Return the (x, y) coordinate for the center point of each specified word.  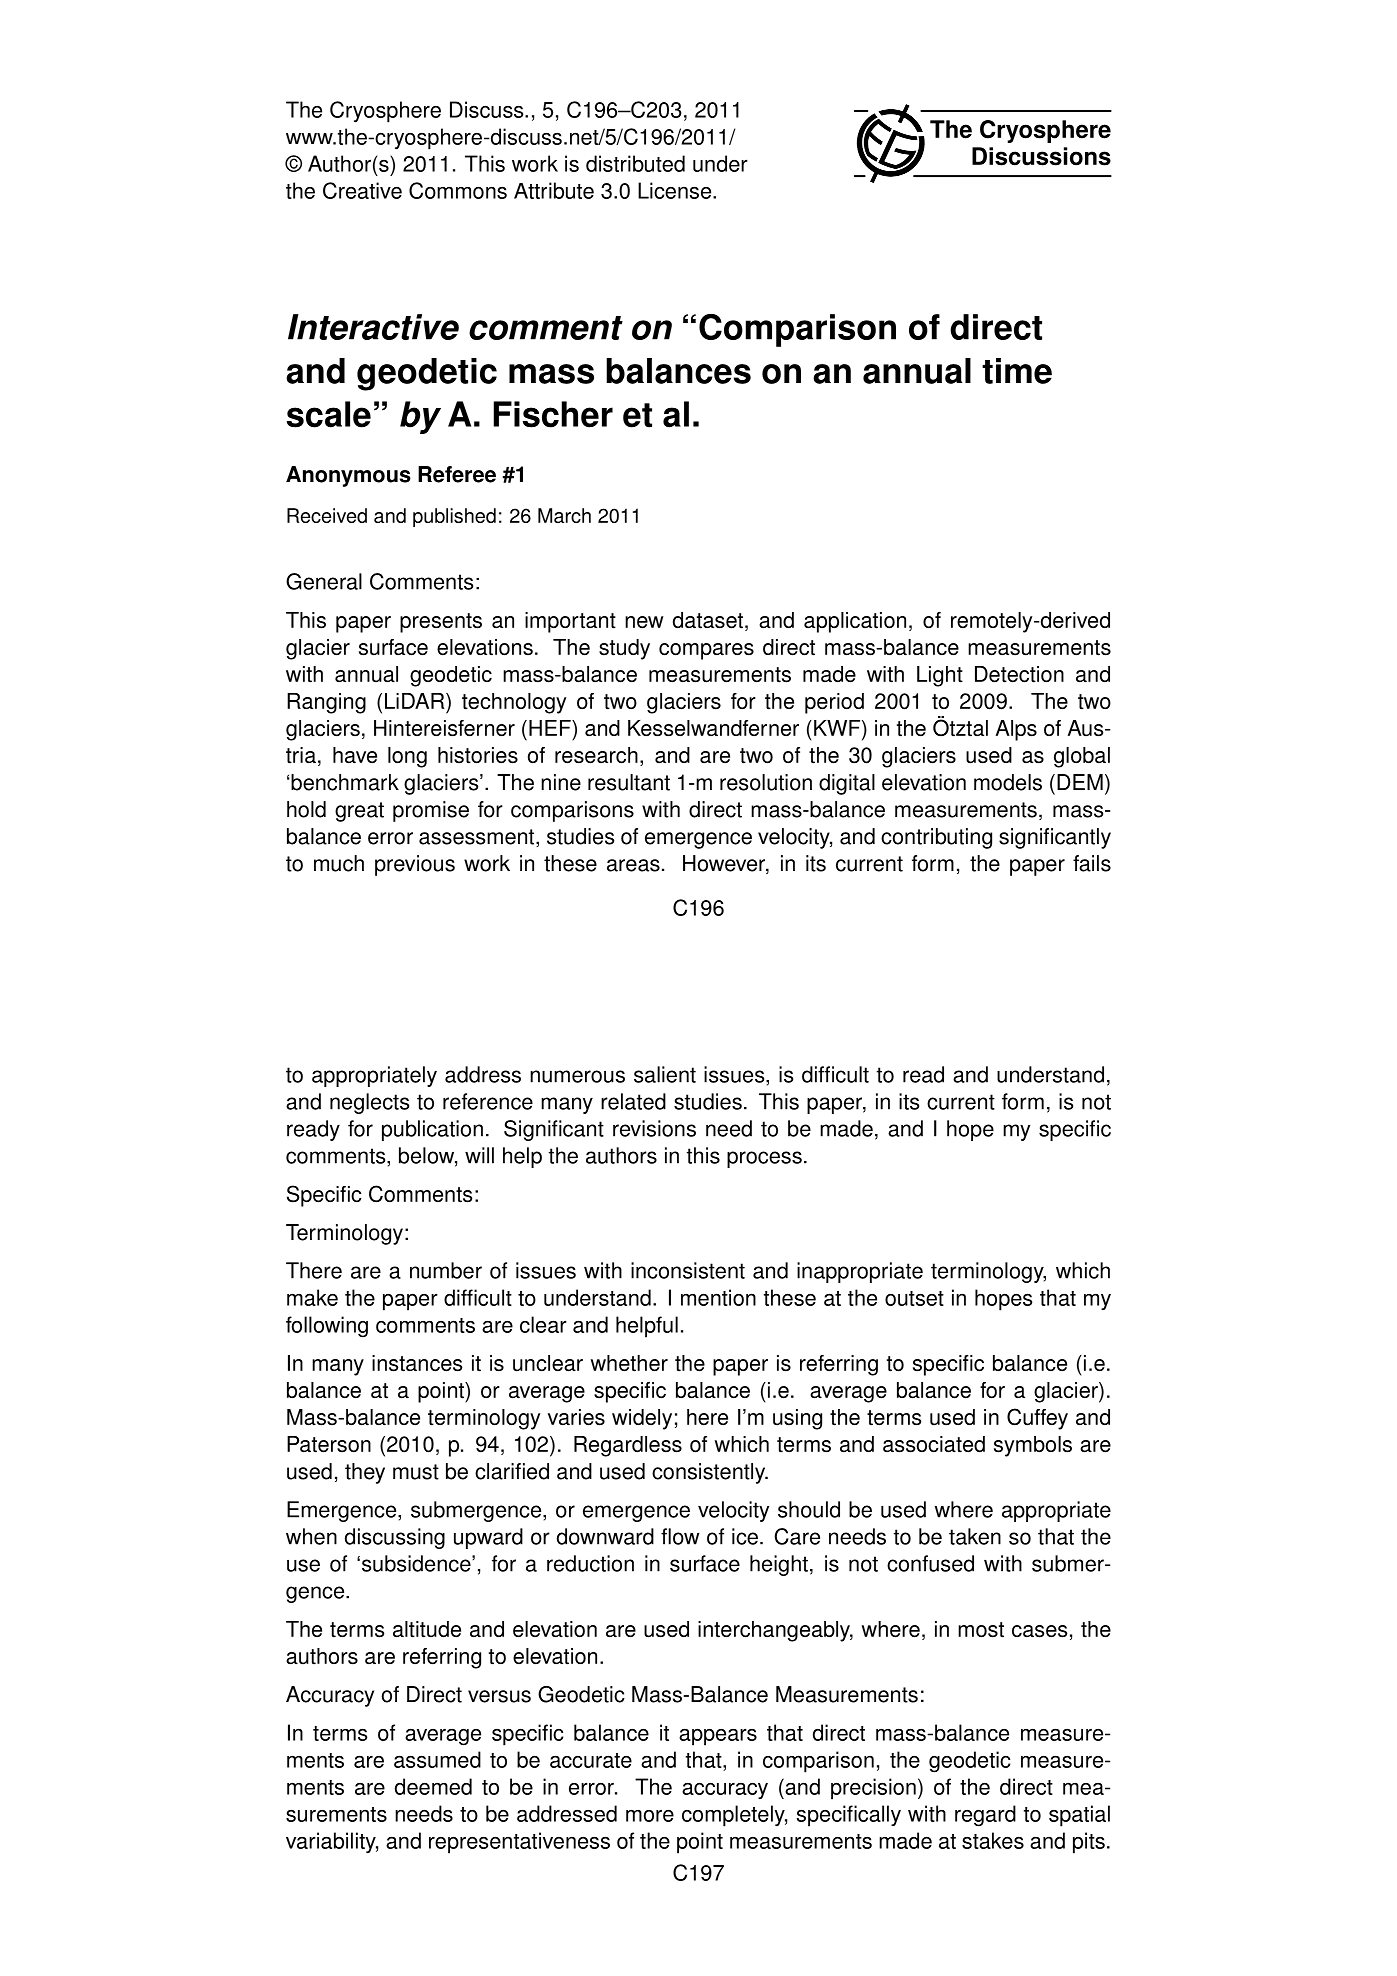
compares (706, 651)
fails (1092, 863)
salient (665, 1074)
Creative (362, 190)
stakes (993, 1840)
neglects (369, 1103)
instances (417, 1363)
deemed (433, 1786)
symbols (1033, 1446)
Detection (1019, 674)
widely (642, 1419)
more (650, 1815)
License (676, 190)
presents (441, 623)
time (1017, 371)
